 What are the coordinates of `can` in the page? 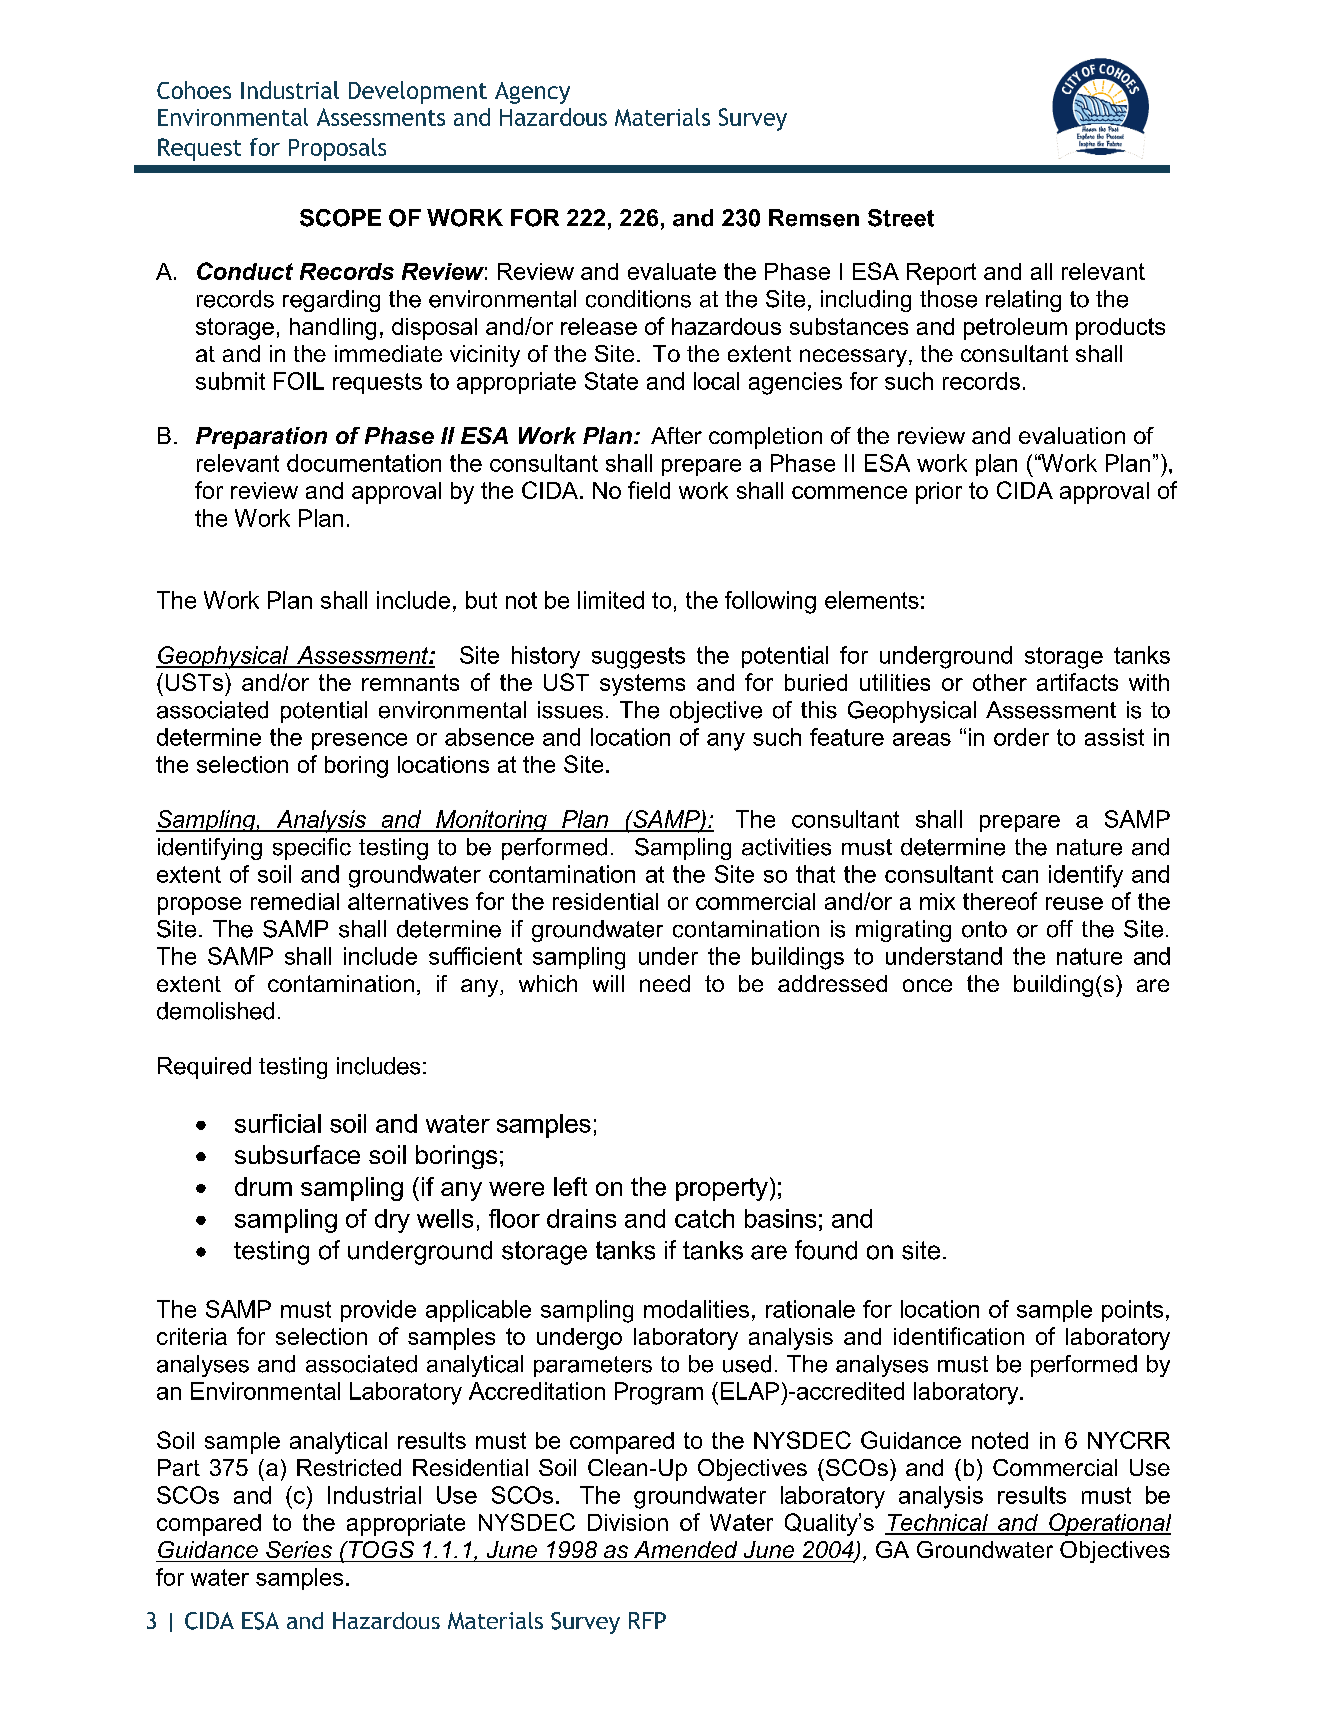 It's located at (1020, 876).
